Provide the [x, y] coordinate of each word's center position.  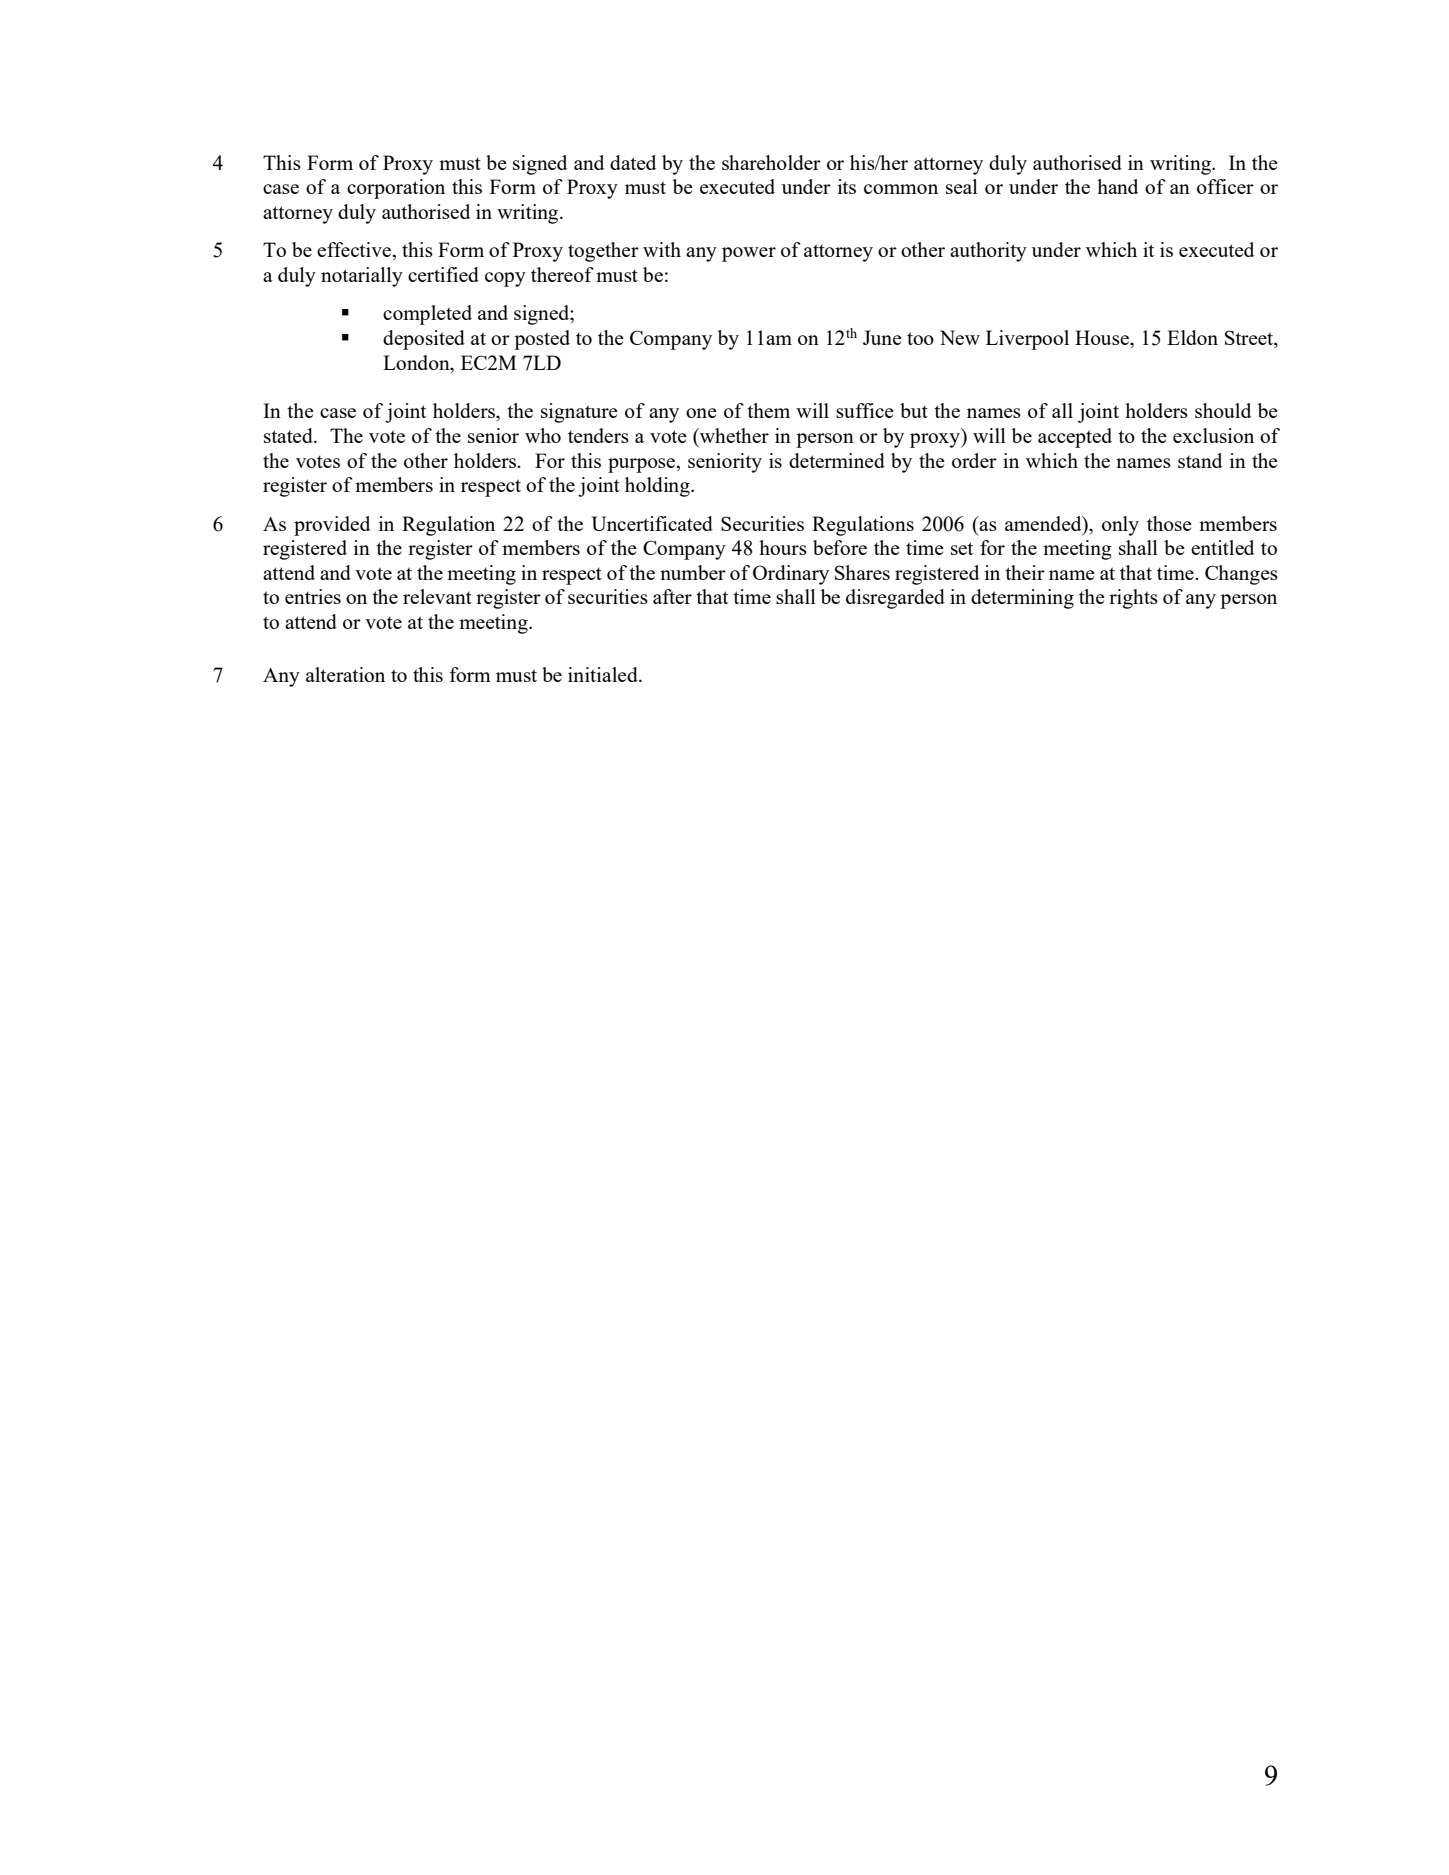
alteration [345, 674]
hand [1117, 186]
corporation [396, 189]
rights [1133, 599]
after [672, 596]
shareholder [771, 162]
